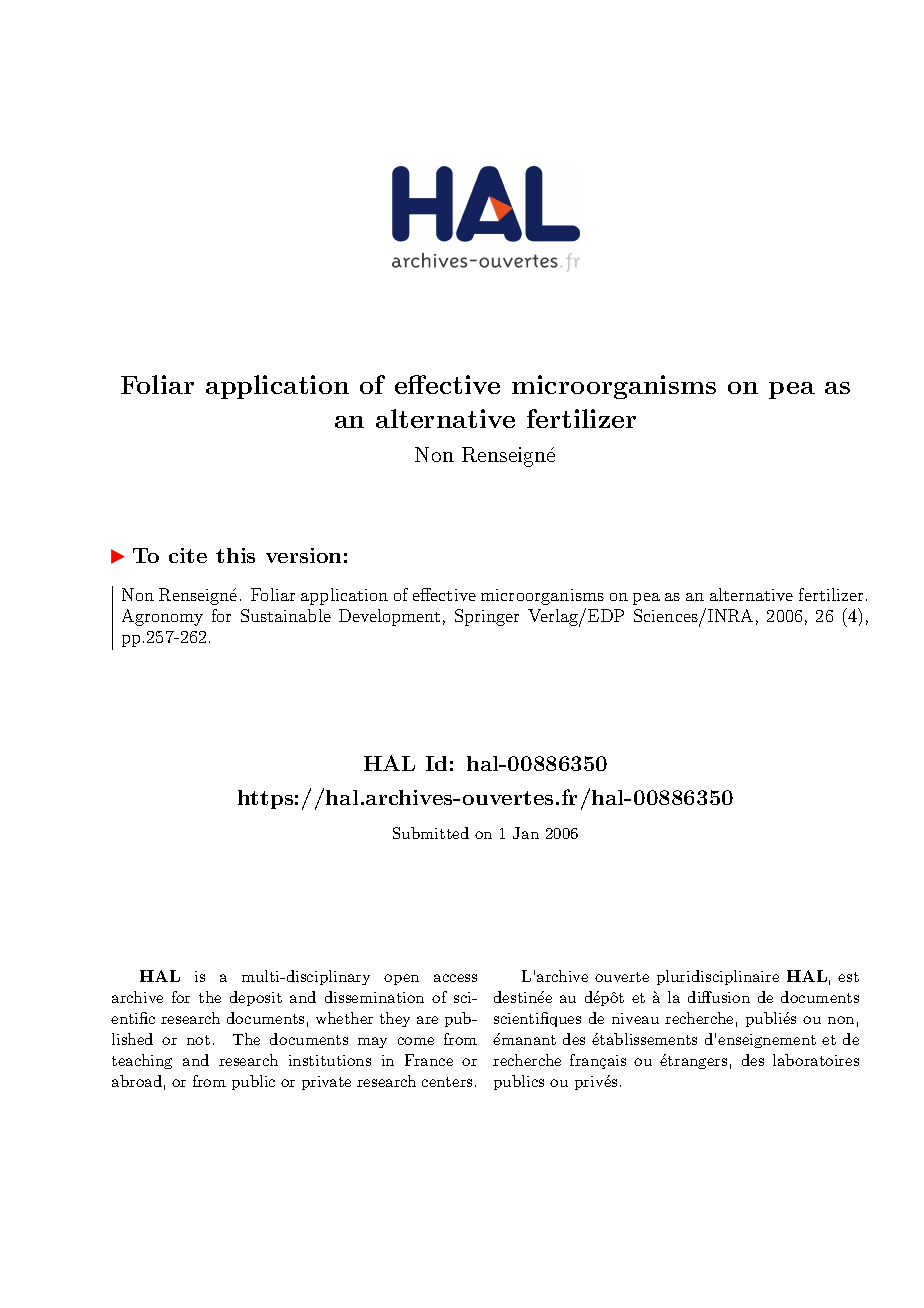 This image has width=924, height=1308. What do you see at coordinates (431, 833) in the image?
I see `Submitted` at bounding box center [431, 833].
